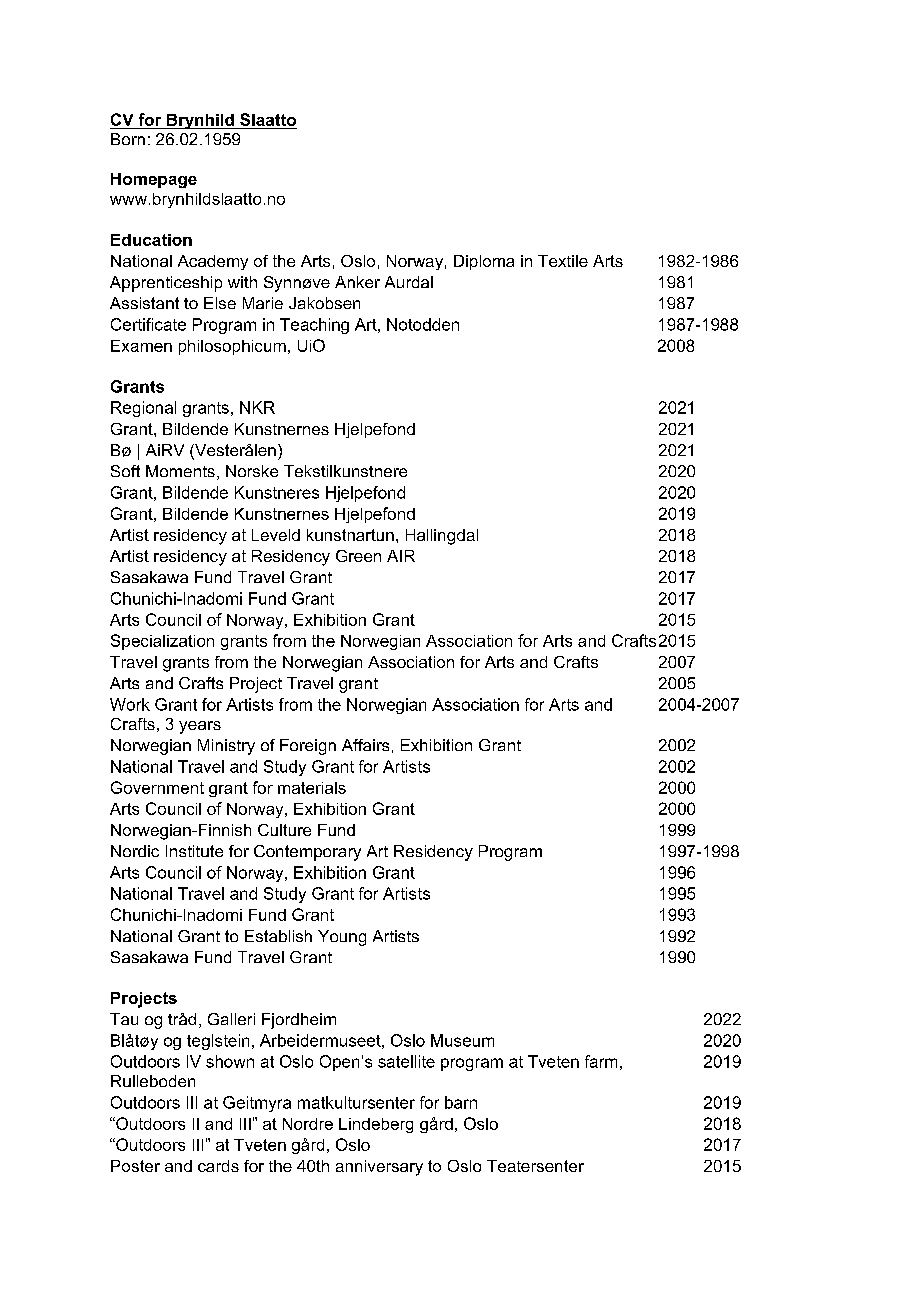 Image resolution: width=924 pixels, height=1307 pixels. I want to click on Anker, so click(357, 282).
